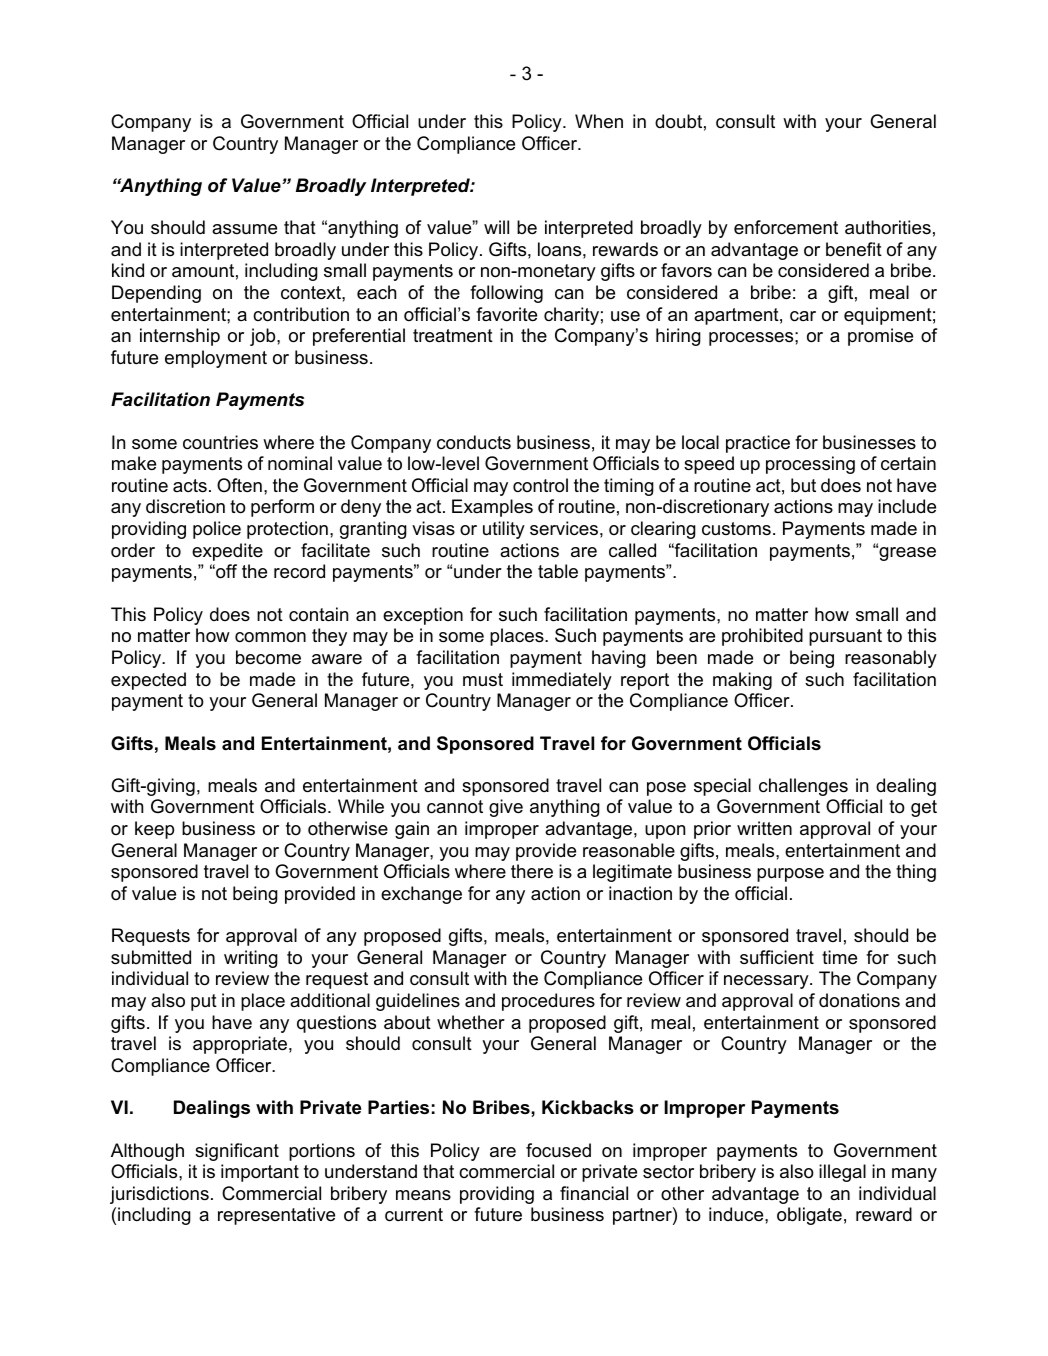  I want to click on conducts, so click(474, 442).
